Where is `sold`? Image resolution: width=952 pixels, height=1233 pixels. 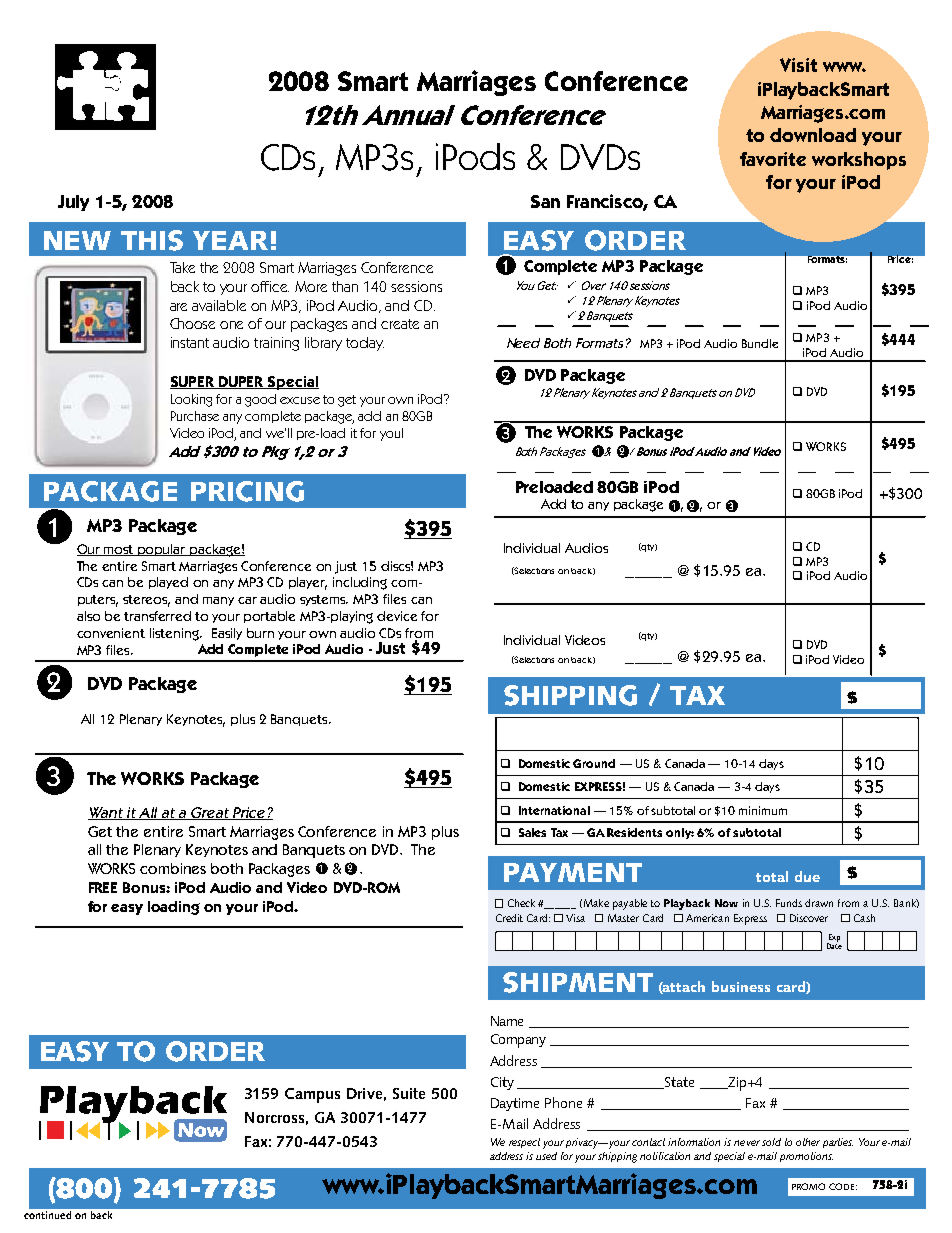
sold is located at coordinates (771, 1142).
